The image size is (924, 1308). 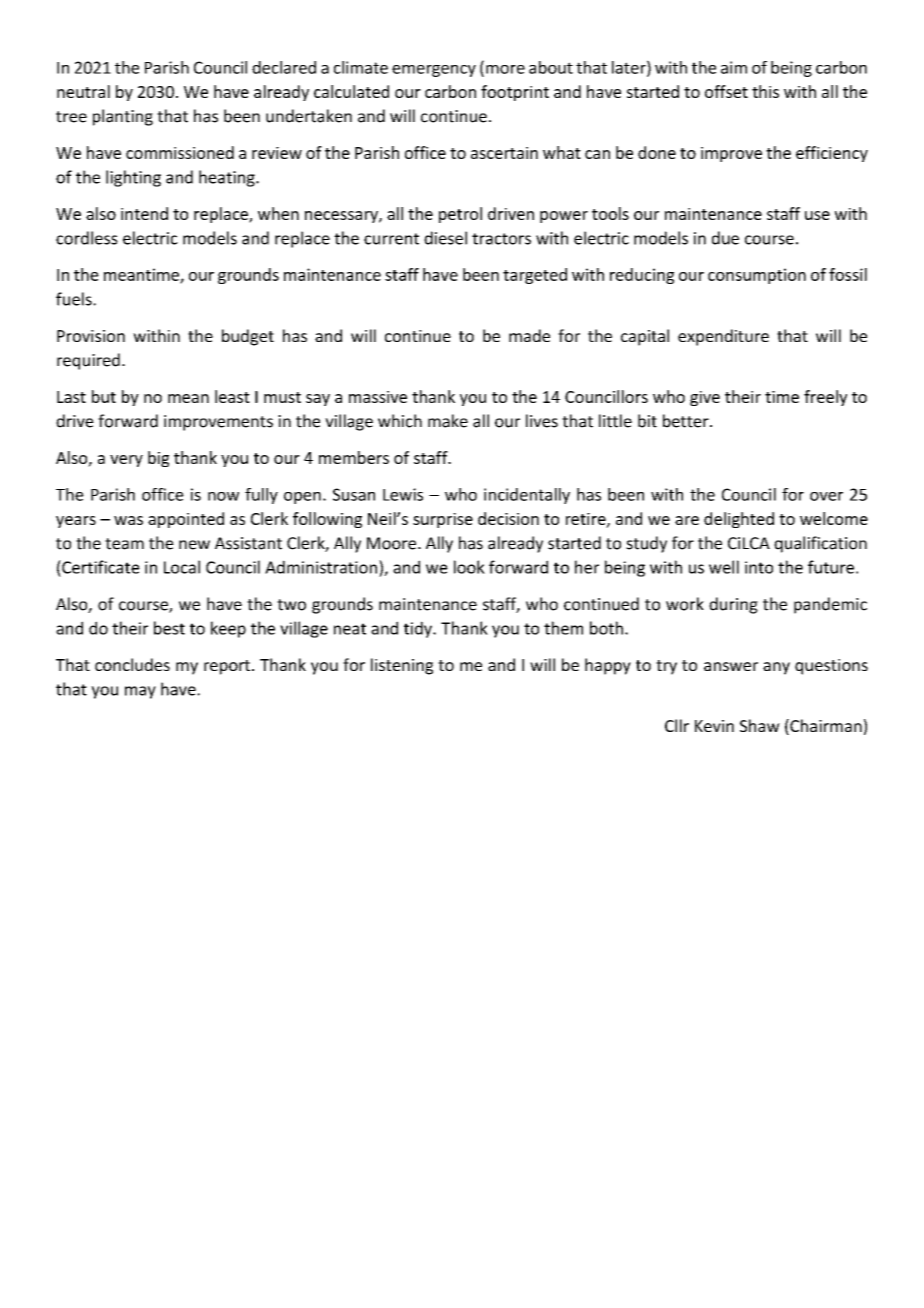 What do you see at coordinates (724, 567) in the image?
I see `well` at bounding box center [724, 567].
